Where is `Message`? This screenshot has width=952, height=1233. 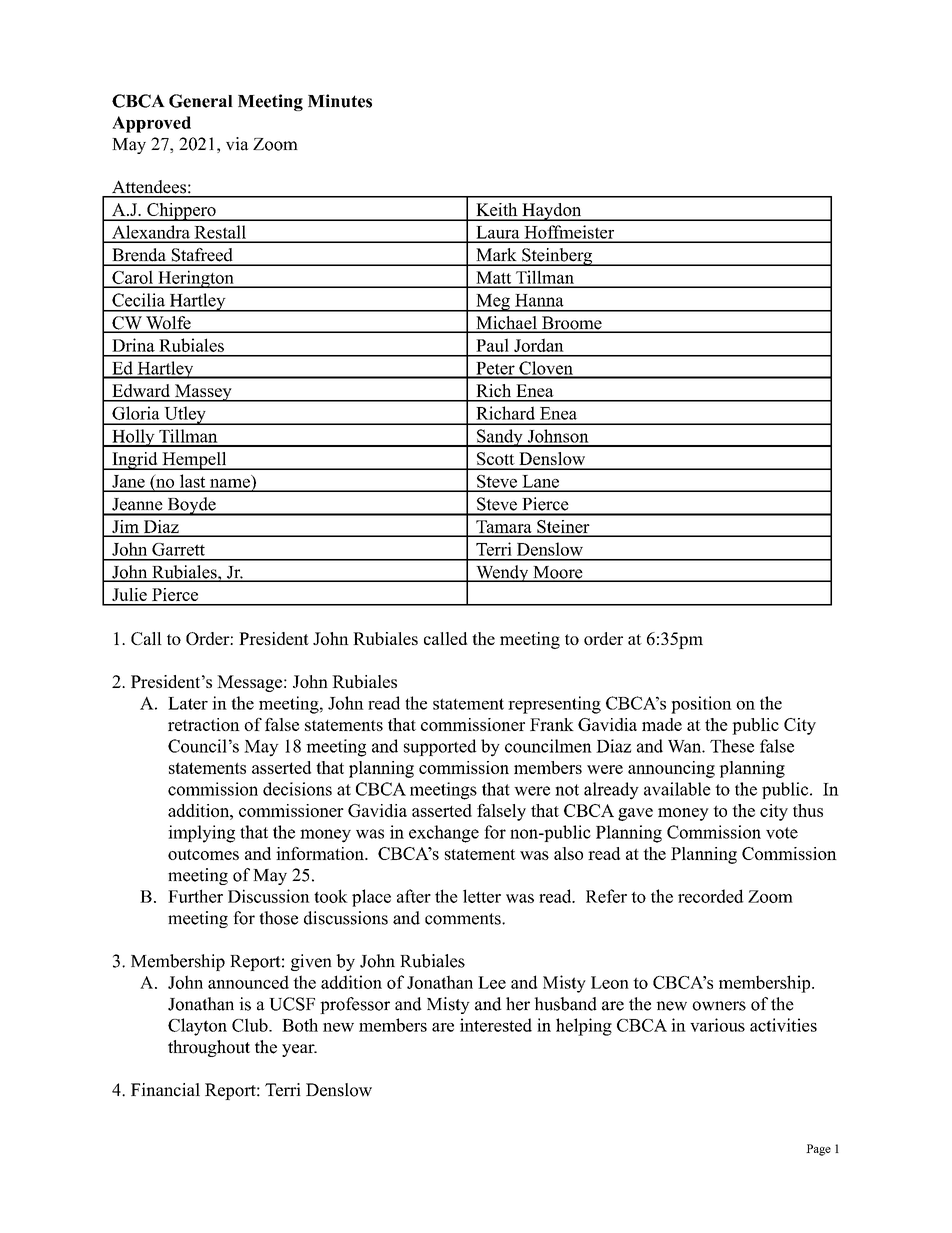 Message is located at coordinates (249, 683).
